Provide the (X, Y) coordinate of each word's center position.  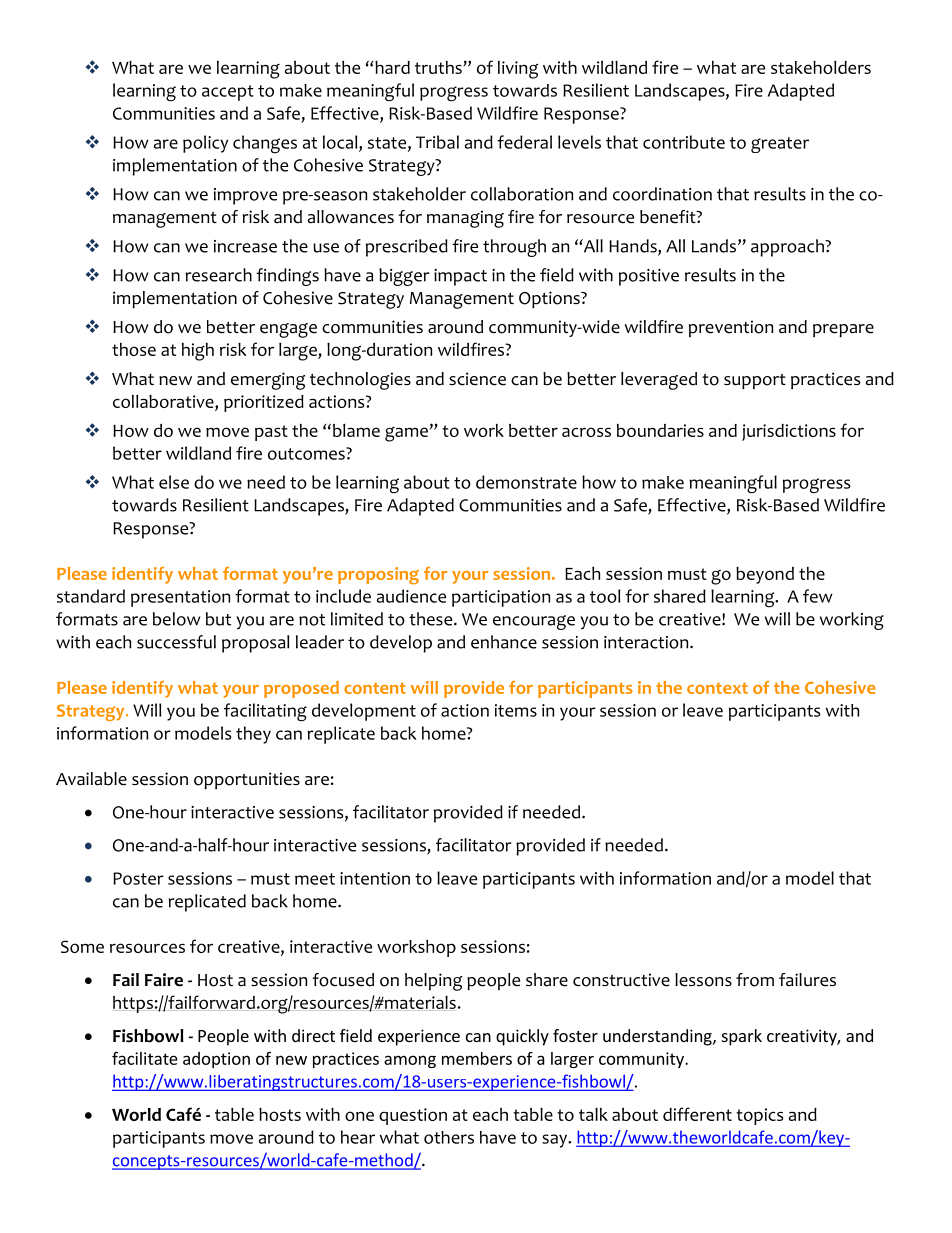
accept (228, 93)
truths (439, 67)
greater (780, 145)
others (449, 1137)
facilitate (145, 1058)
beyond (765, 575)
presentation (180, 598)
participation (501, 598)
